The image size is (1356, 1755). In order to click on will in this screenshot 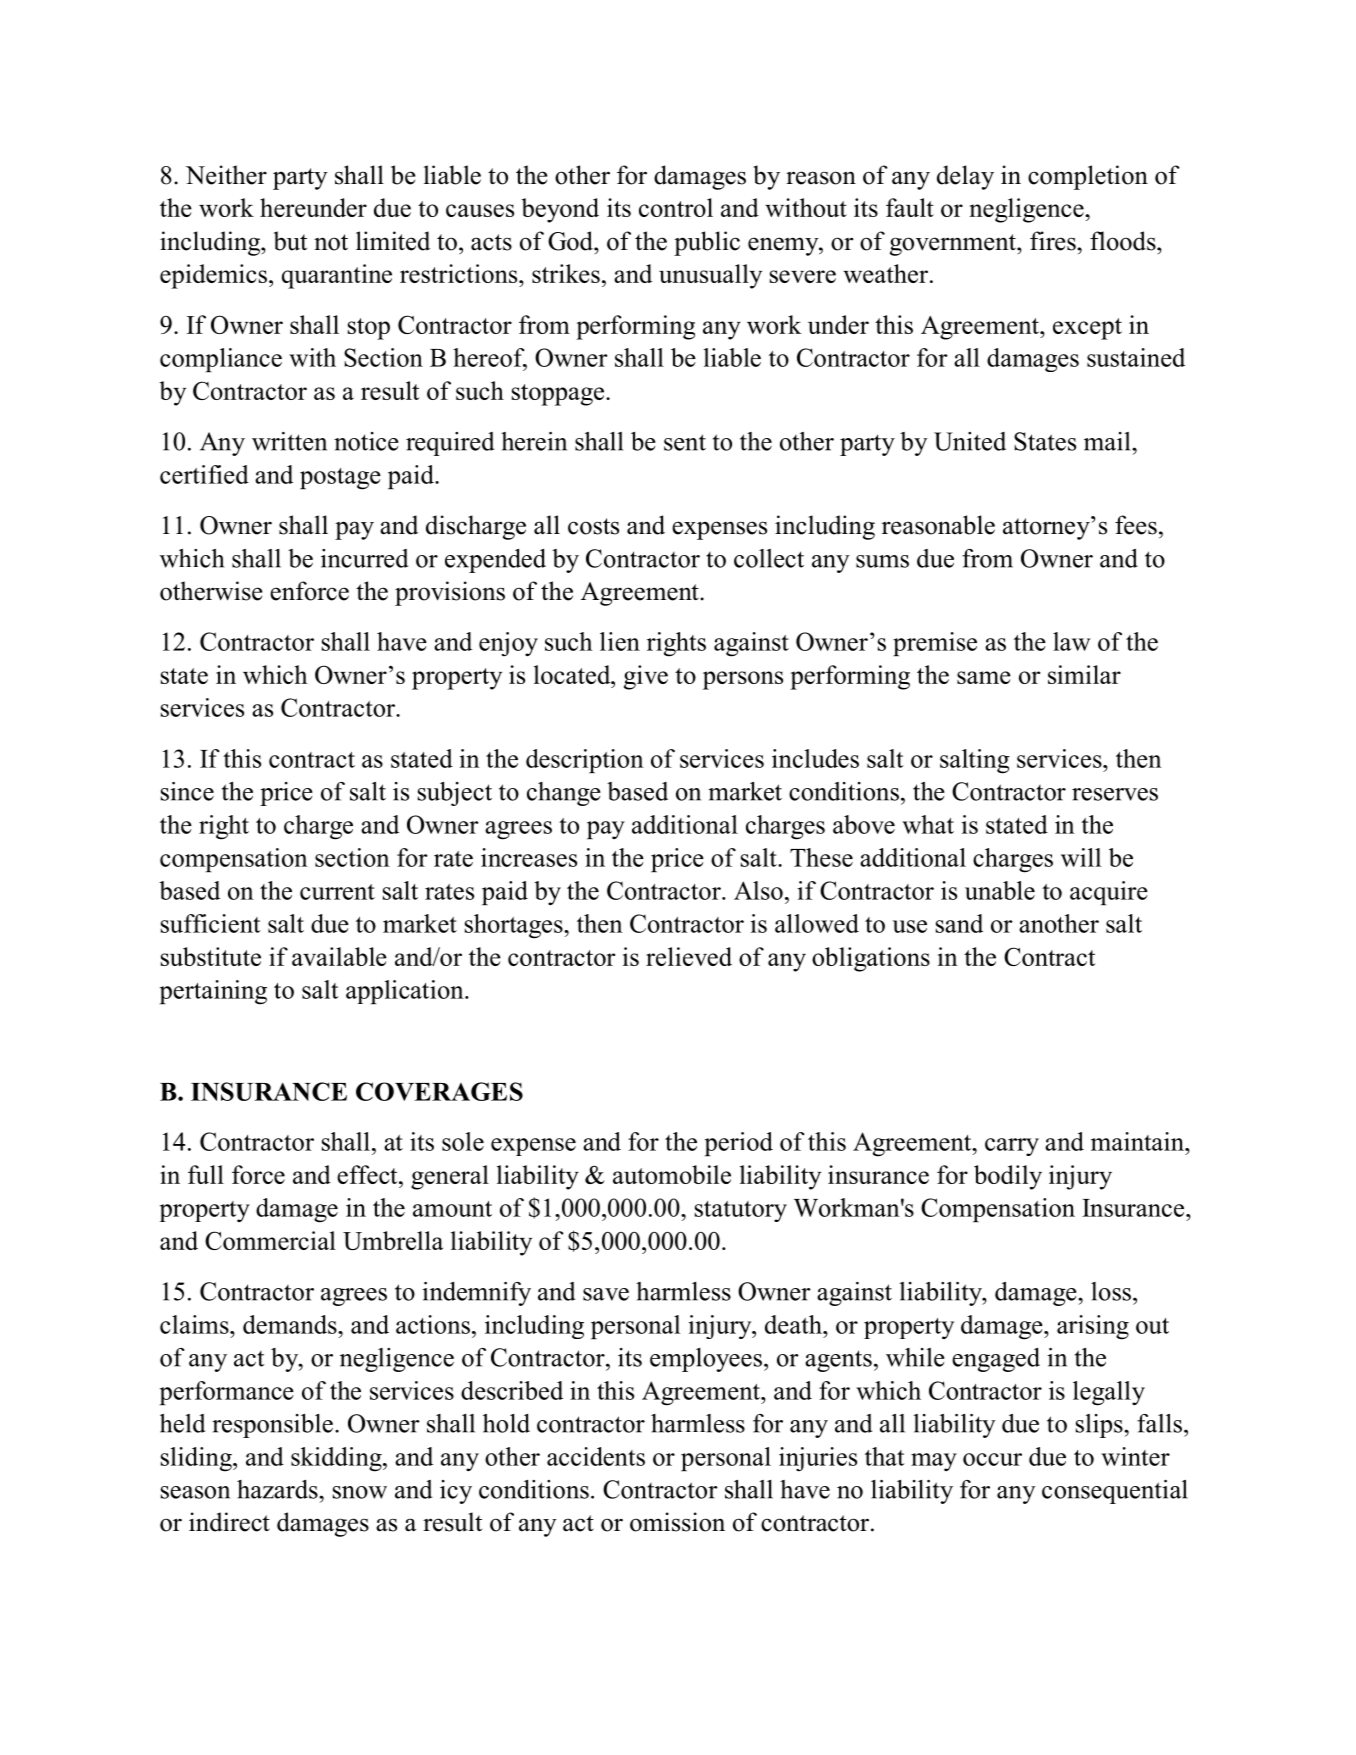, I will do `click(1081, 857)`.
